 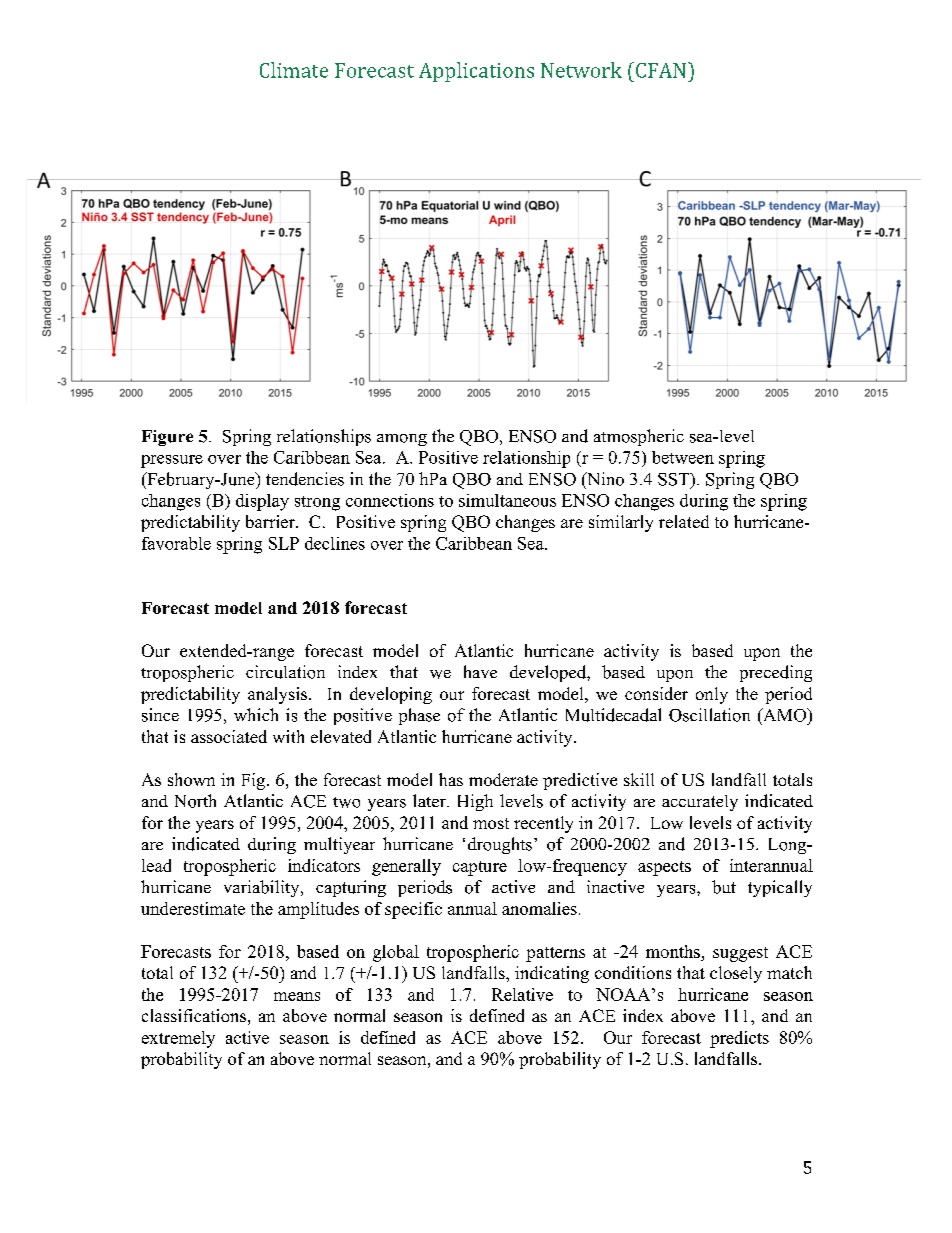 What do you see at coordinates (683, 457) in the screenshot?
I see `between` at bounding box center [683, 457].
